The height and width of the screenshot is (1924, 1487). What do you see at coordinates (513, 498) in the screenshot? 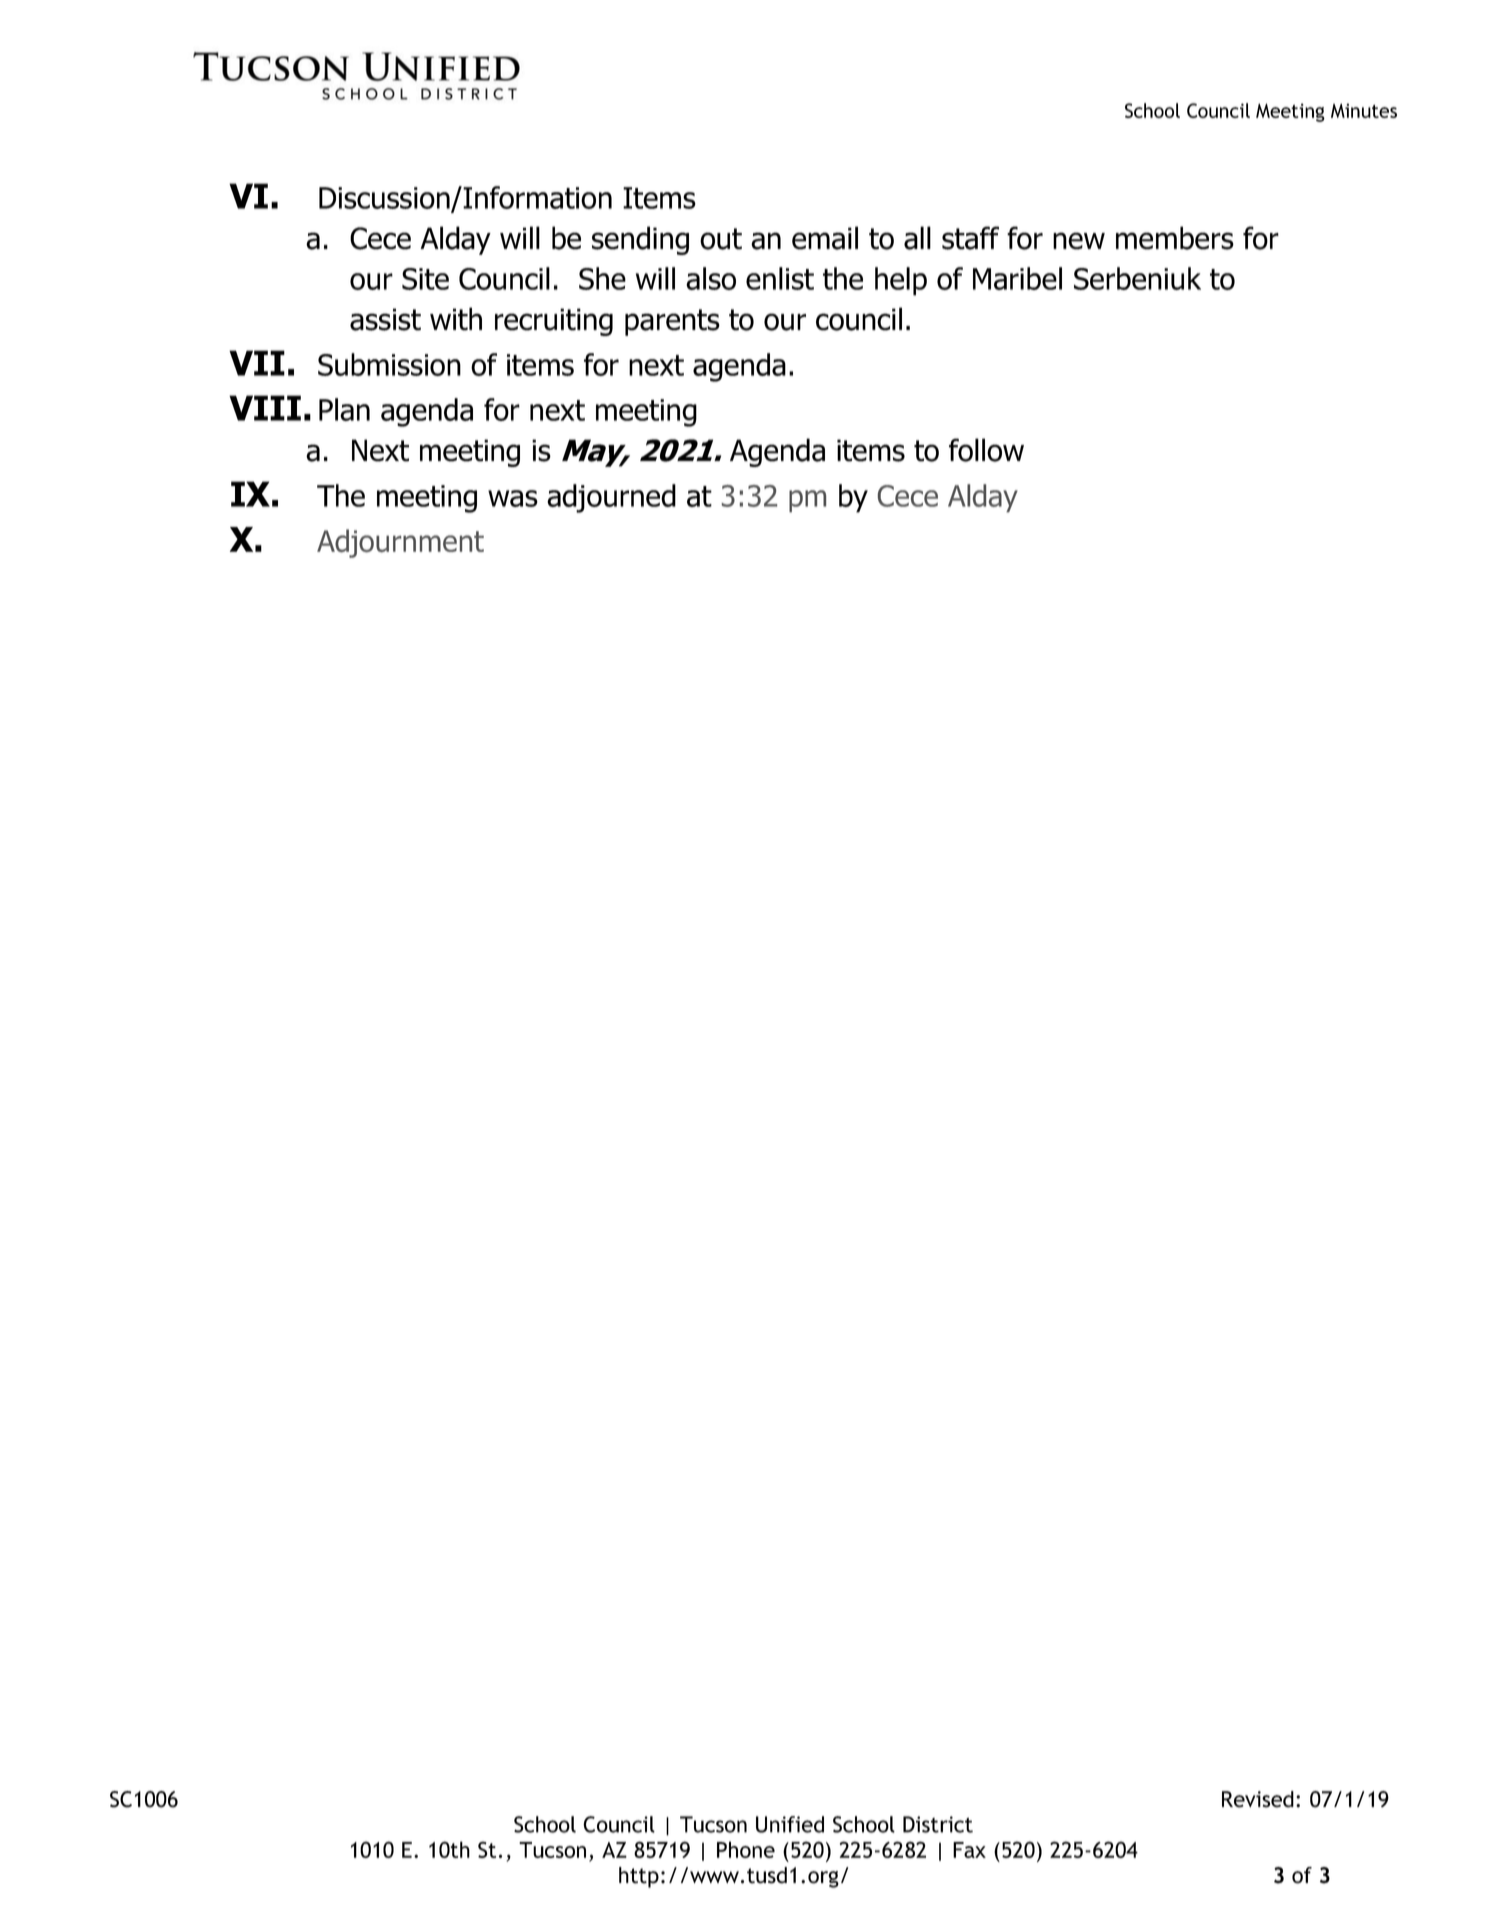
I see `was` at bounding box center [513, 498].
